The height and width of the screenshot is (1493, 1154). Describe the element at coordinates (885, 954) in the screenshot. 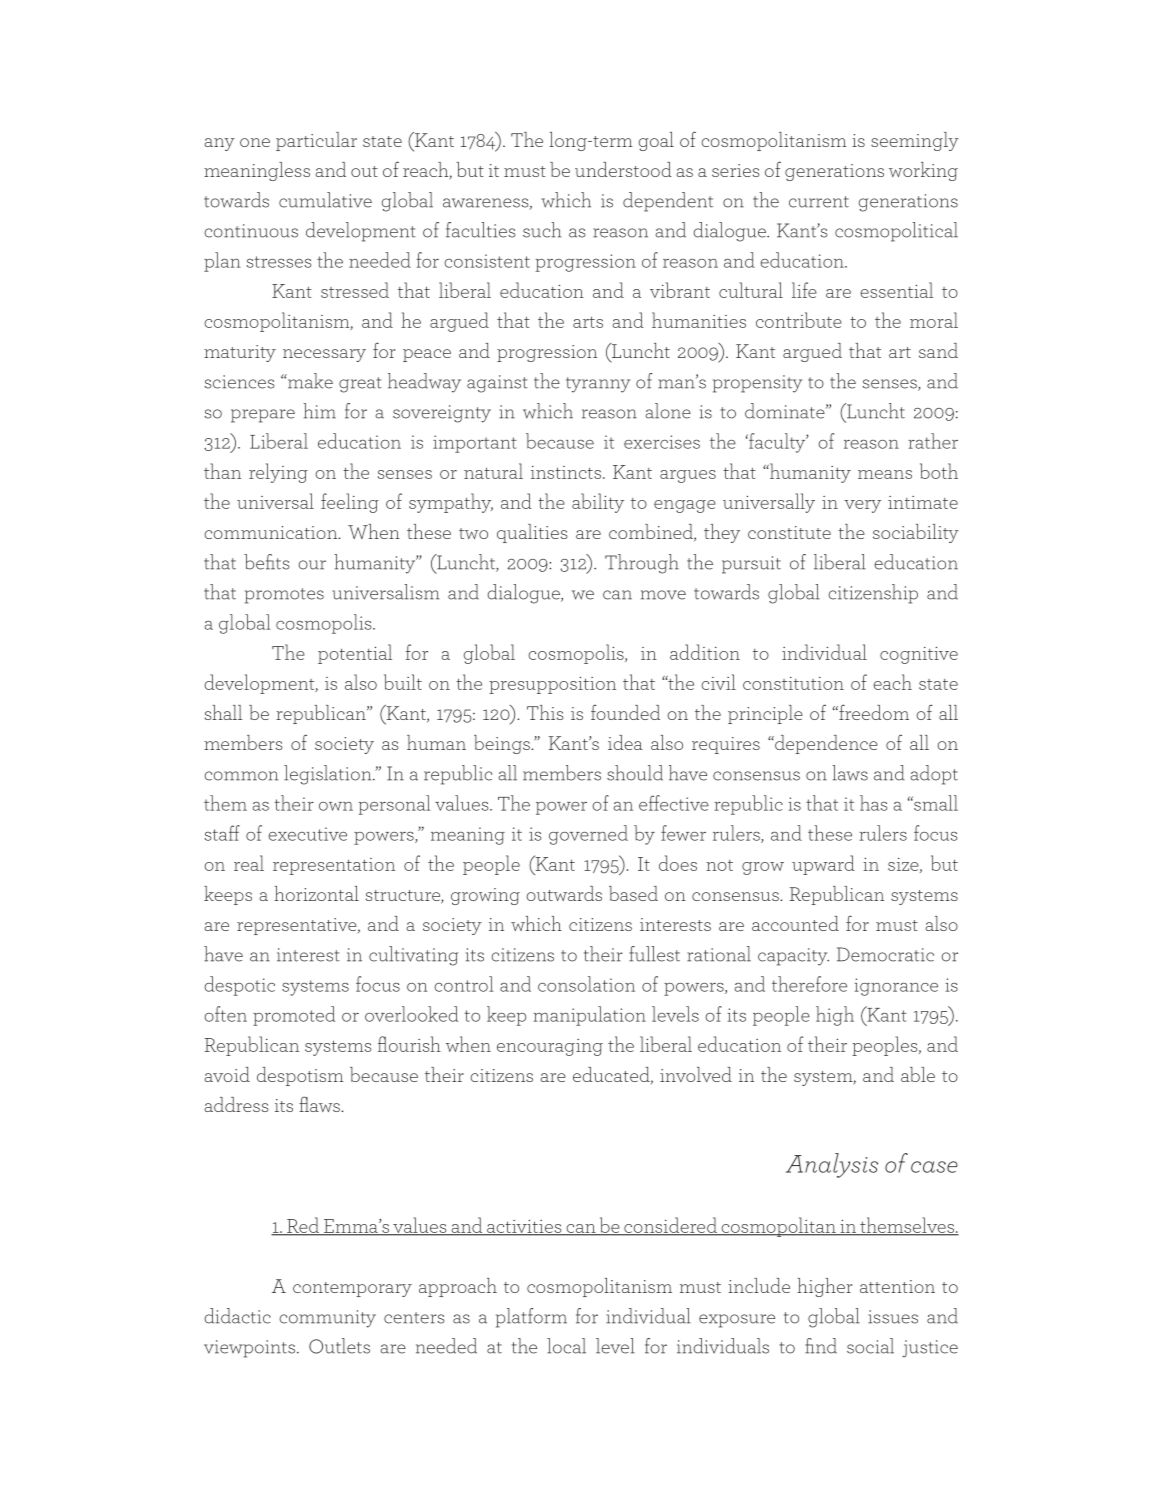

I see `Democratic` at that location.
